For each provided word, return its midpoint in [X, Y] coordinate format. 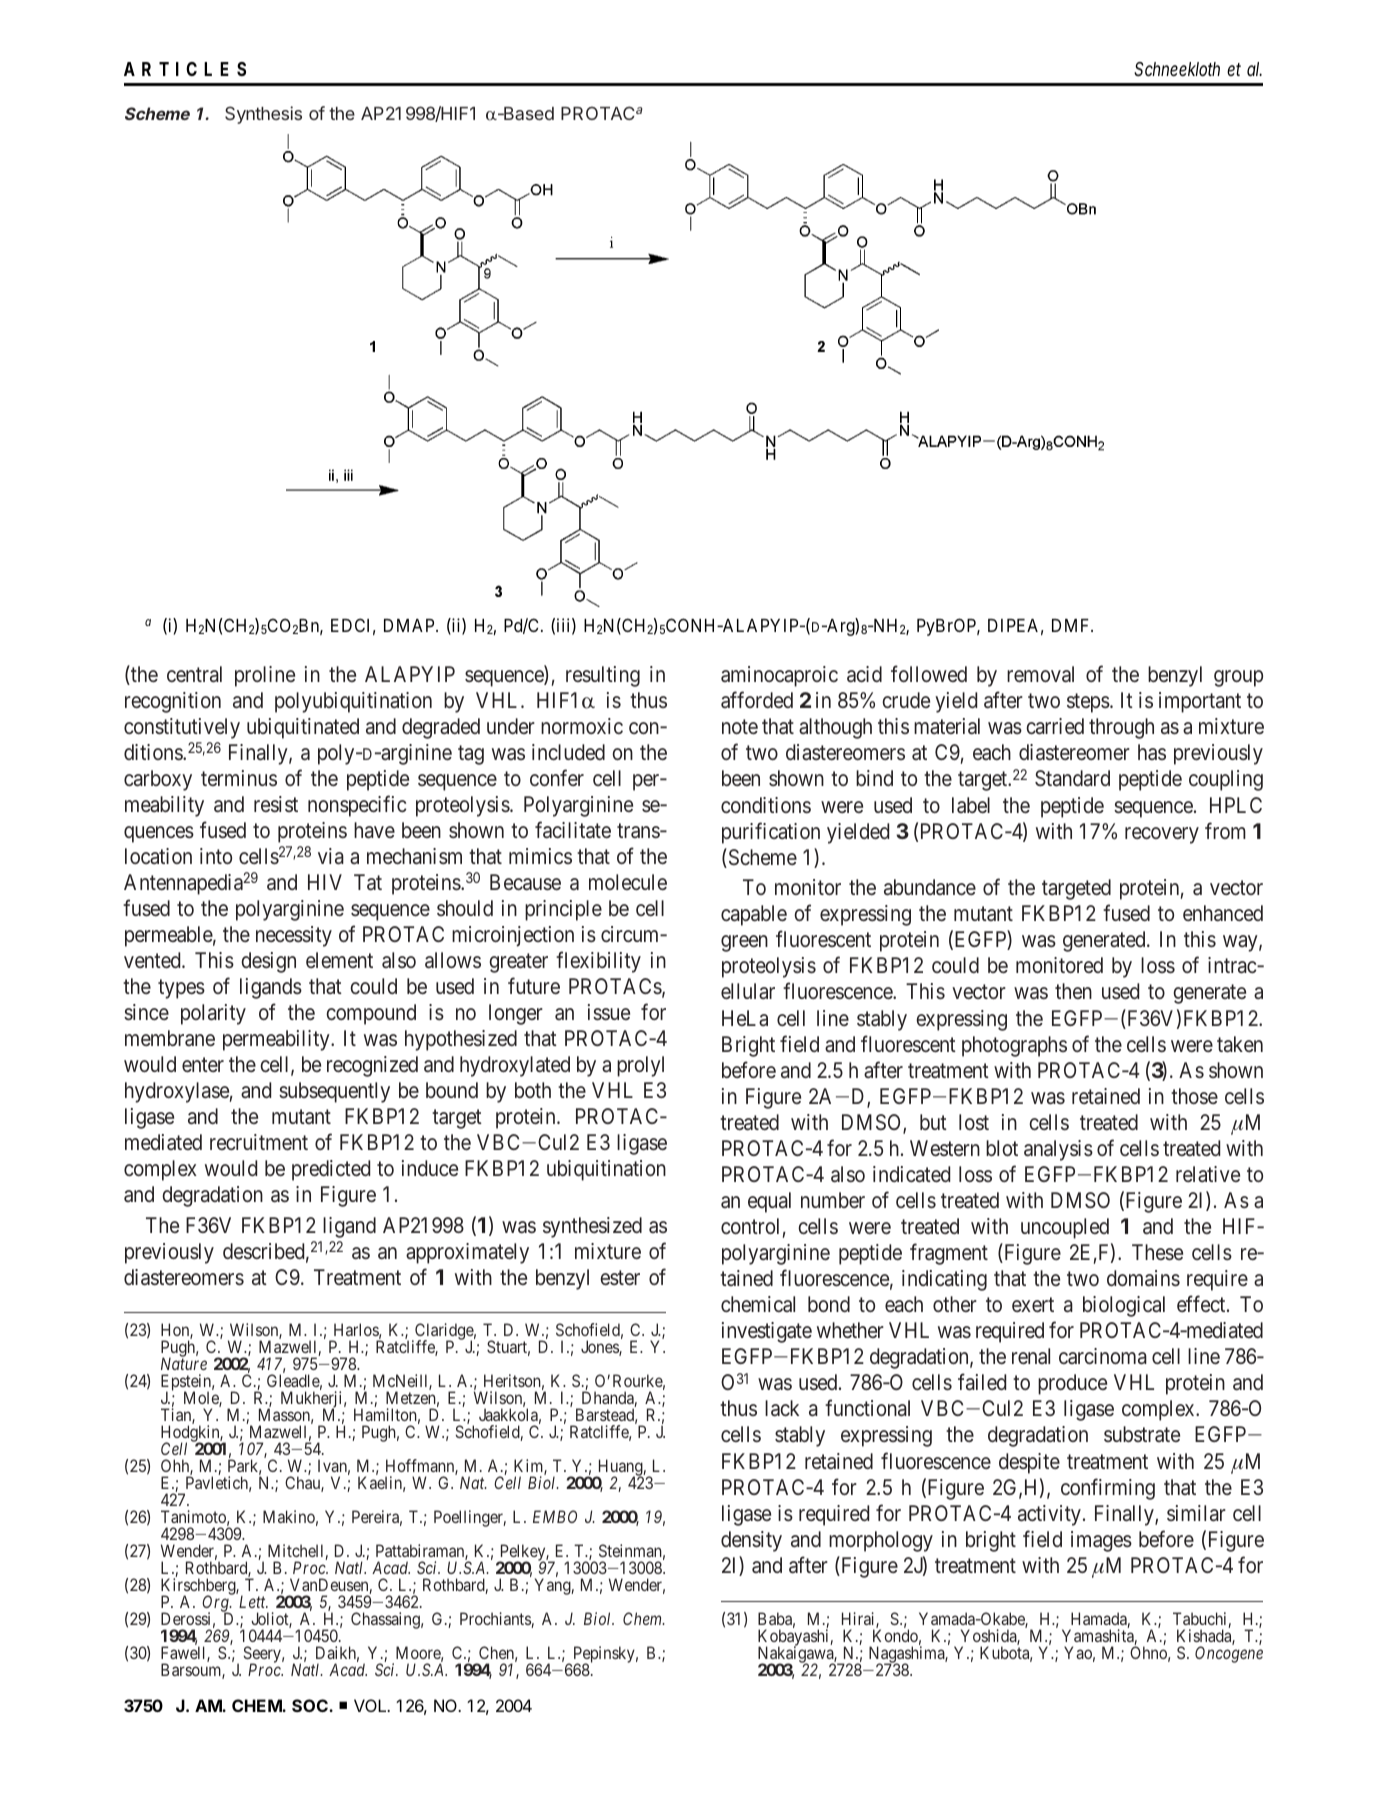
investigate [767, 1332]
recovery [1162, 835]
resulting [603, 676]
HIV [325, 882]
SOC [311, 1705]
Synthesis [263, 115]
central [194, 674]
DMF [1072, 625]
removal [1040, 674]
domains [1143, 1278]
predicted [331, 1170]
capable [754, 915]
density [751, 1541]
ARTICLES [185, 69]
